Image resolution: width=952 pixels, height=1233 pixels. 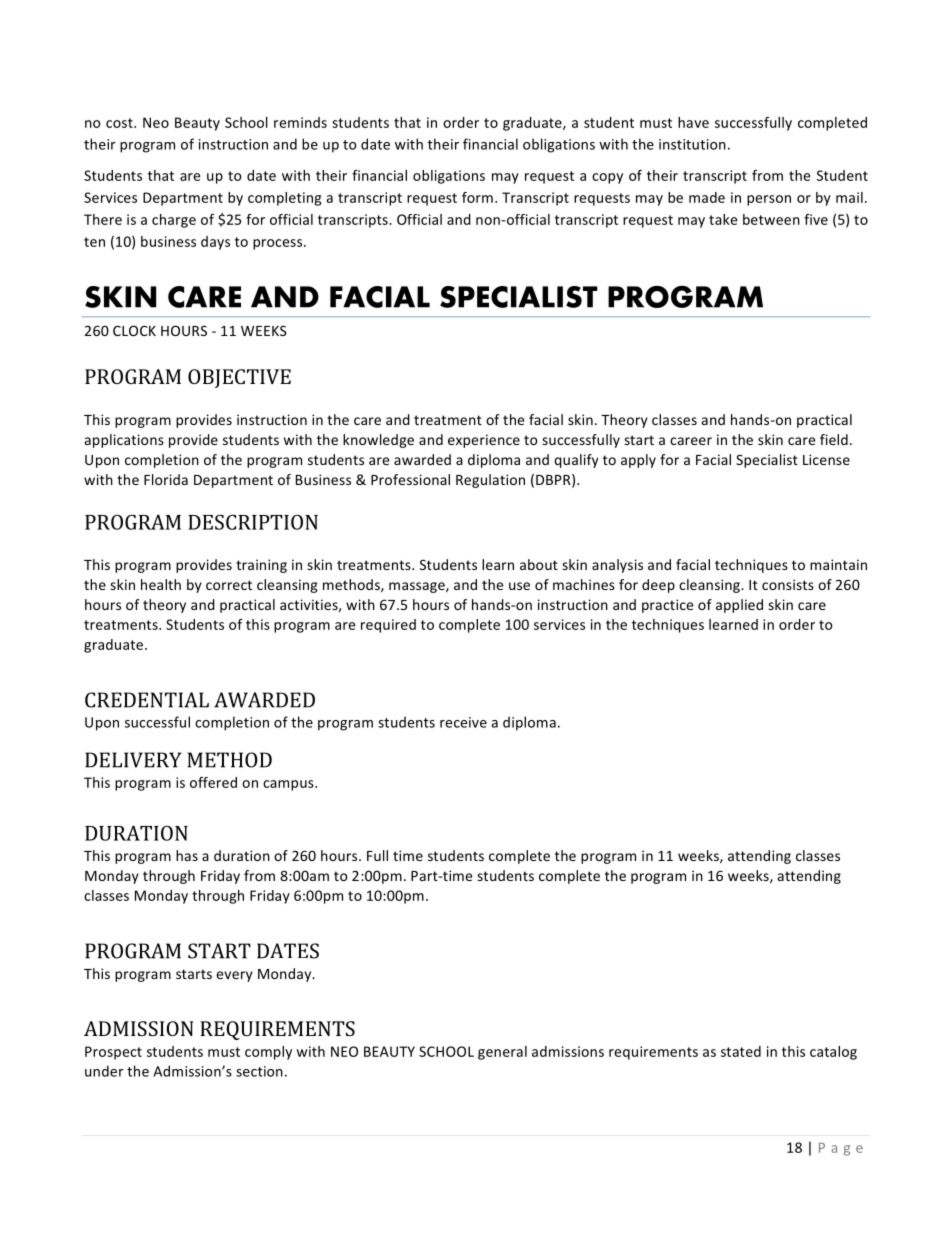 What do you see at coordinates (187, 855) in the screenshot?
I see `has` at bounding box center [187, 855].
